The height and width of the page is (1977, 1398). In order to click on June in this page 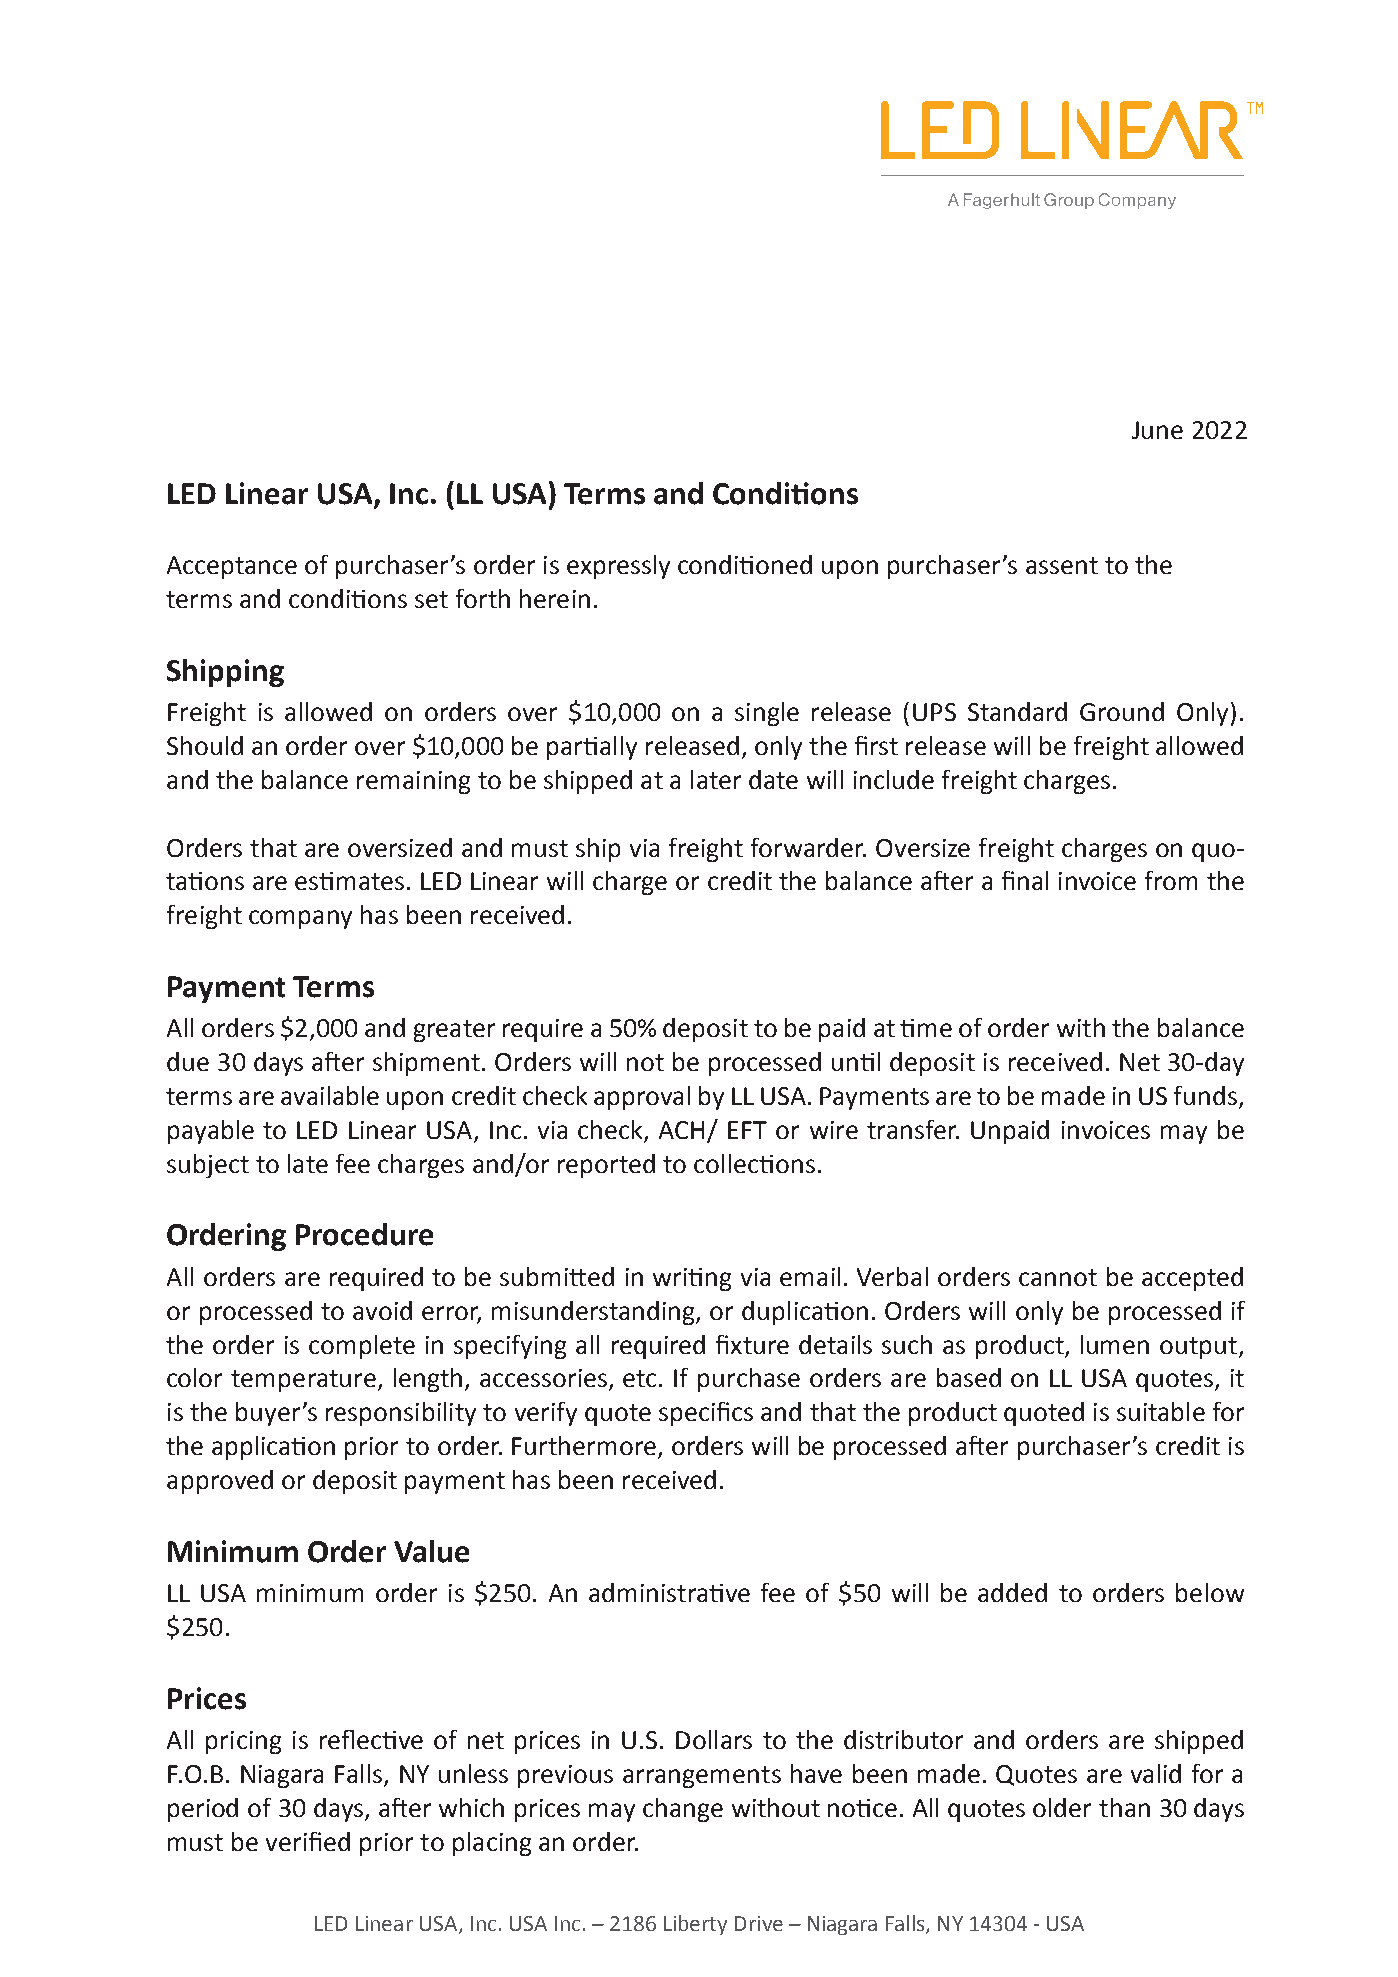, I will do `click(1157, 430)`.
